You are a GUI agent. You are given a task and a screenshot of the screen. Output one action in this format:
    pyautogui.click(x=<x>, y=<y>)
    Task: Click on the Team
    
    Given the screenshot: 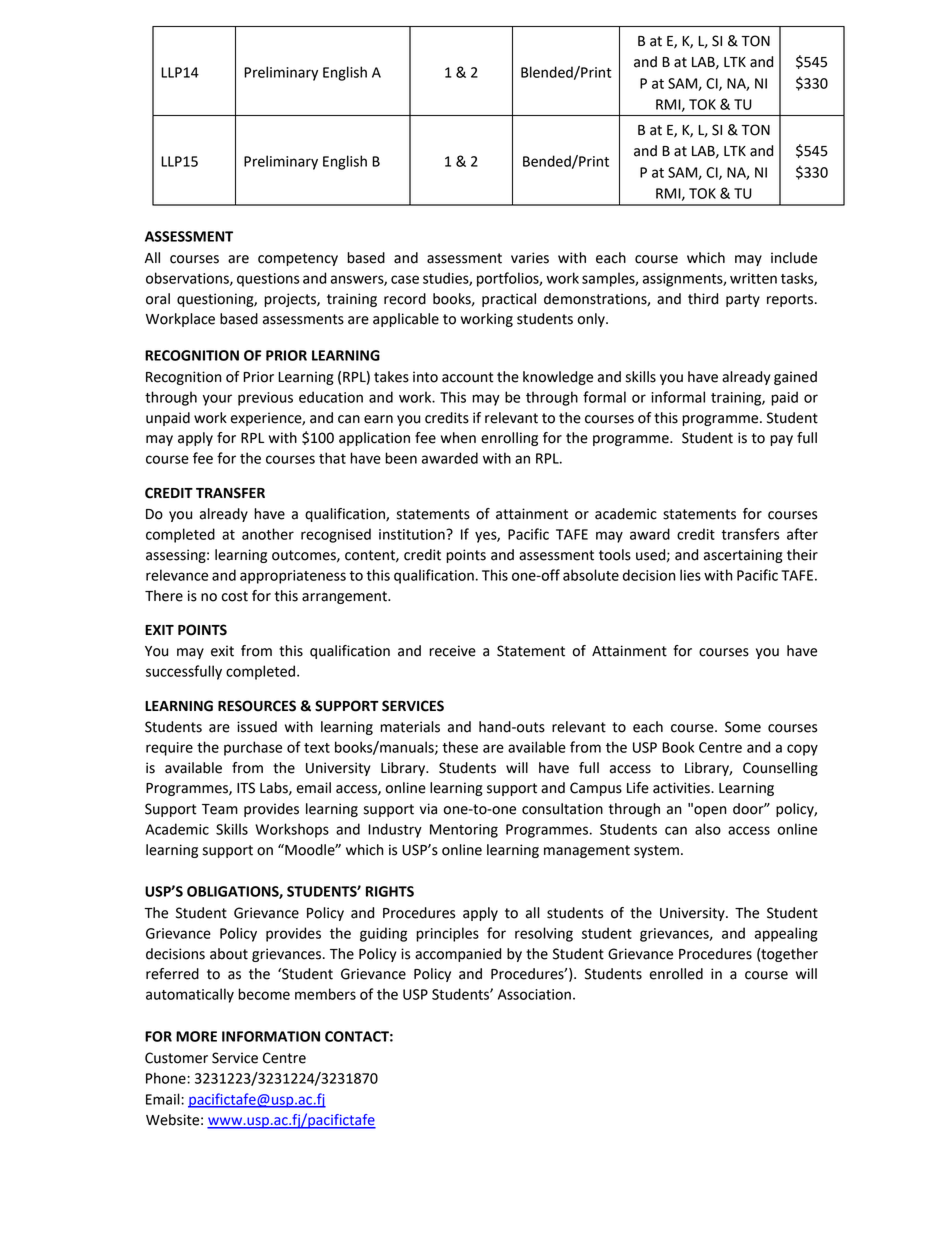 What is the action you would take?
    pyautogui.click(x=220, y=809)
